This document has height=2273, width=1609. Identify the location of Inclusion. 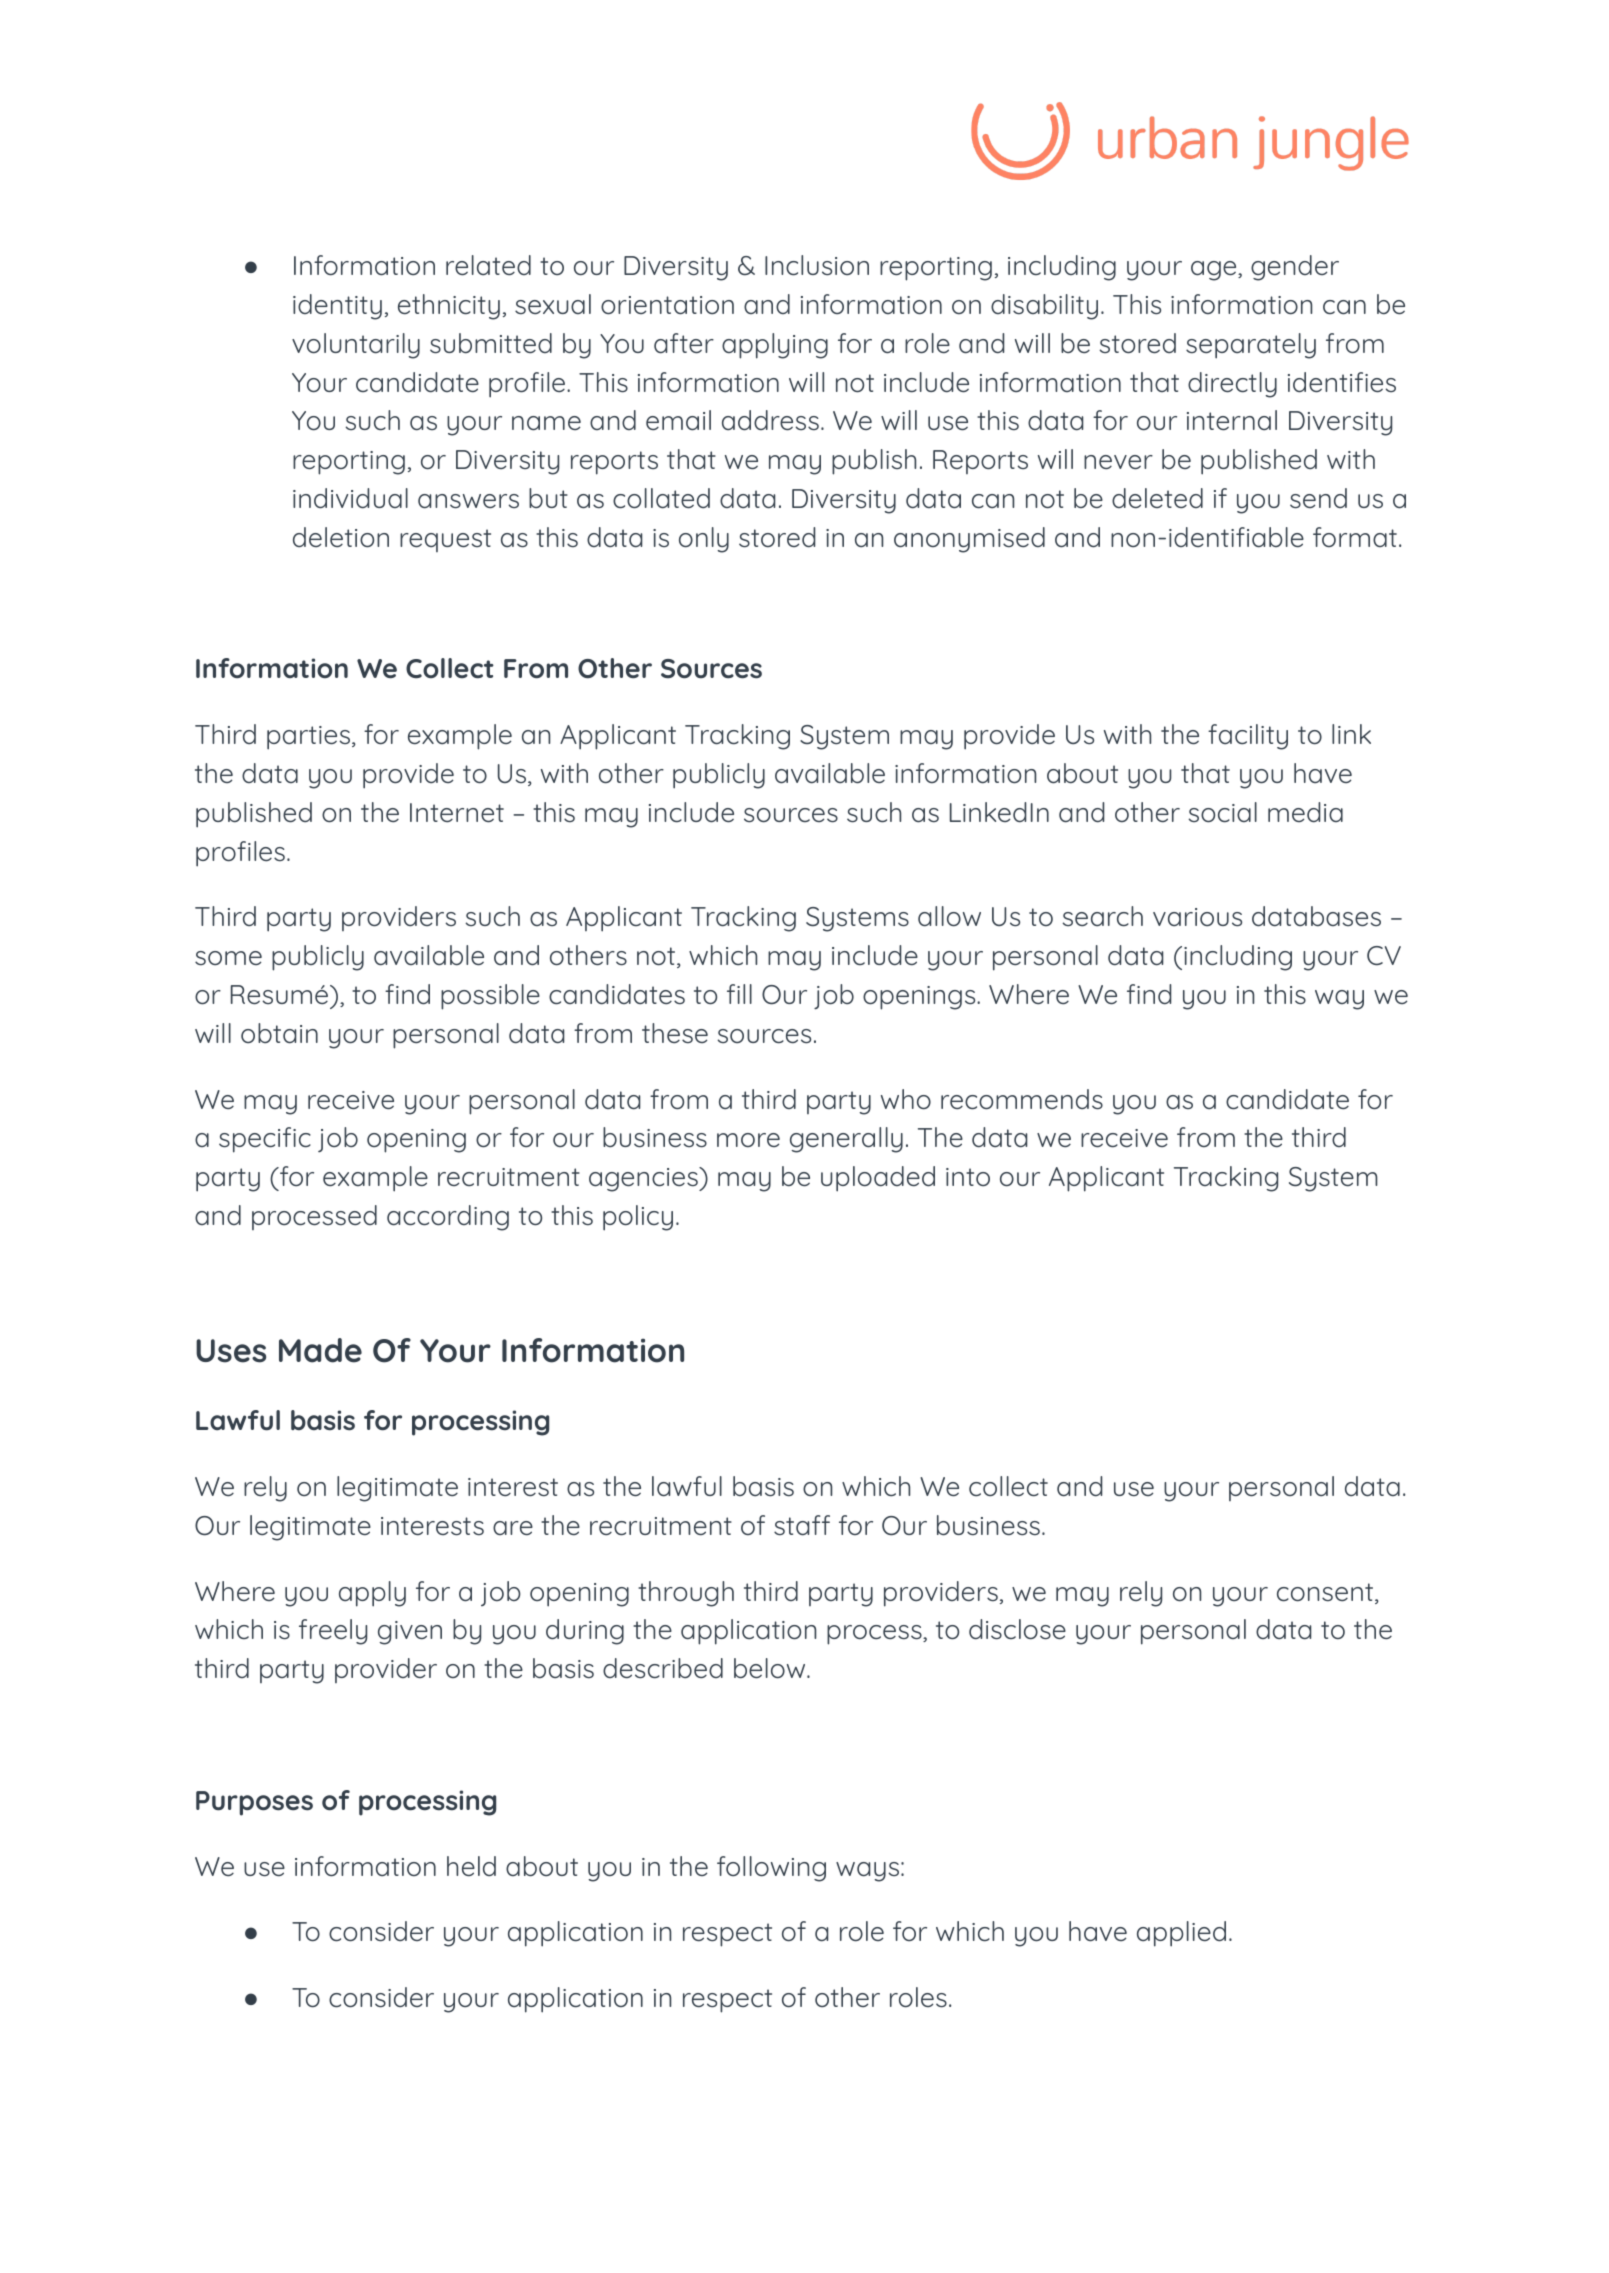
(817, 265).
